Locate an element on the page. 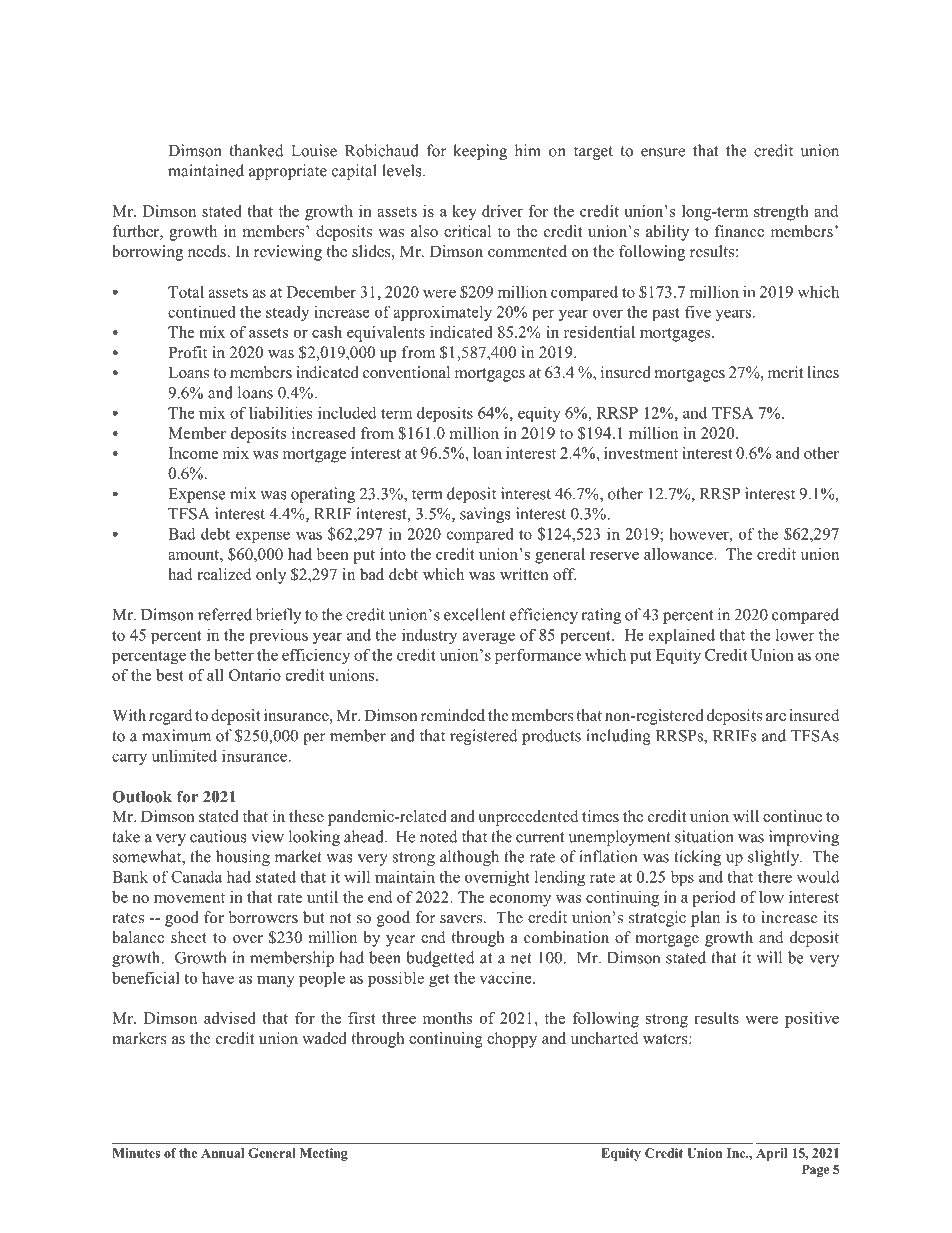  situation is located at coordinates (704, 836).
